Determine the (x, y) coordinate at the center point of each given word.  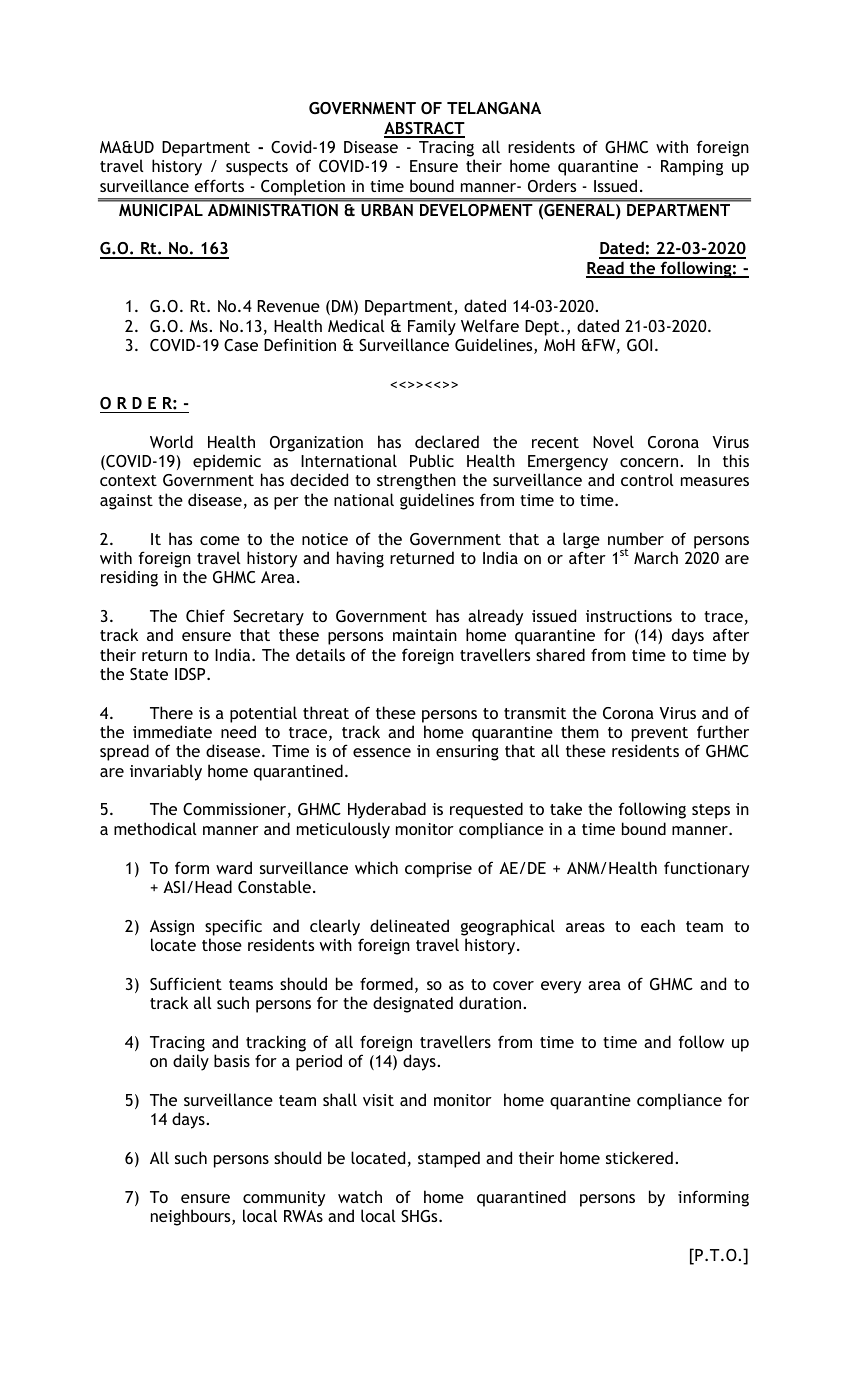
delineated (409, 925)
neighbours (192, 1217)
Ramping (692, 168)
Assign (172, 928)
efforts (219, 185)
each (658, 925)
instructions (629, 616)
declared (447, 441)
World (171, 441)
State (149, 674)
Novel (613, 441)
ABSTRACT (424, 129)
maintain (425, 635)
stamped (449, 1159)
